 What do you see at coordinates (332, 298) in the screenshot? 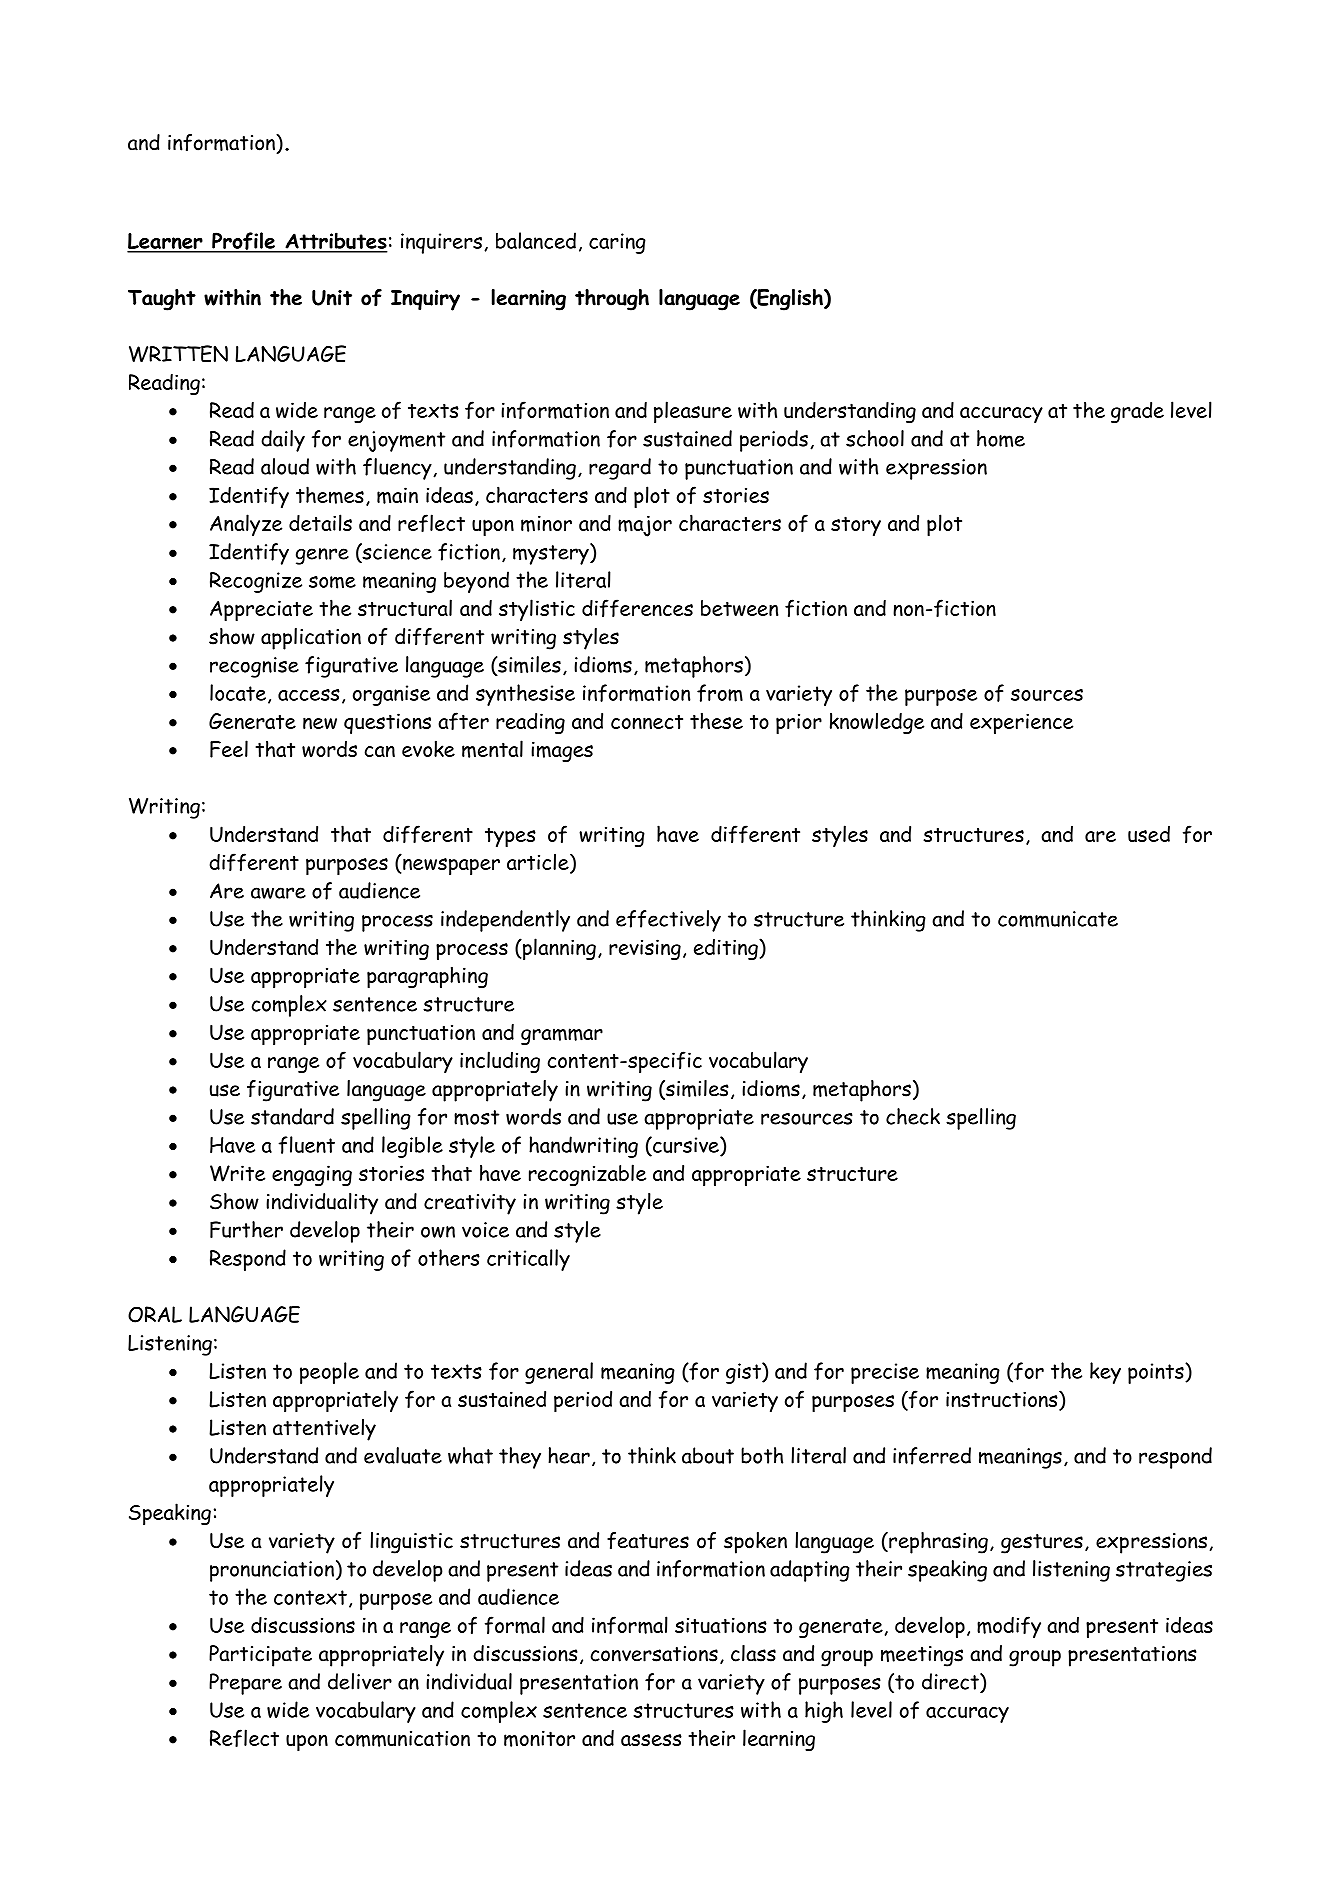
I see `Unit` at bounding box center [332, 298].
